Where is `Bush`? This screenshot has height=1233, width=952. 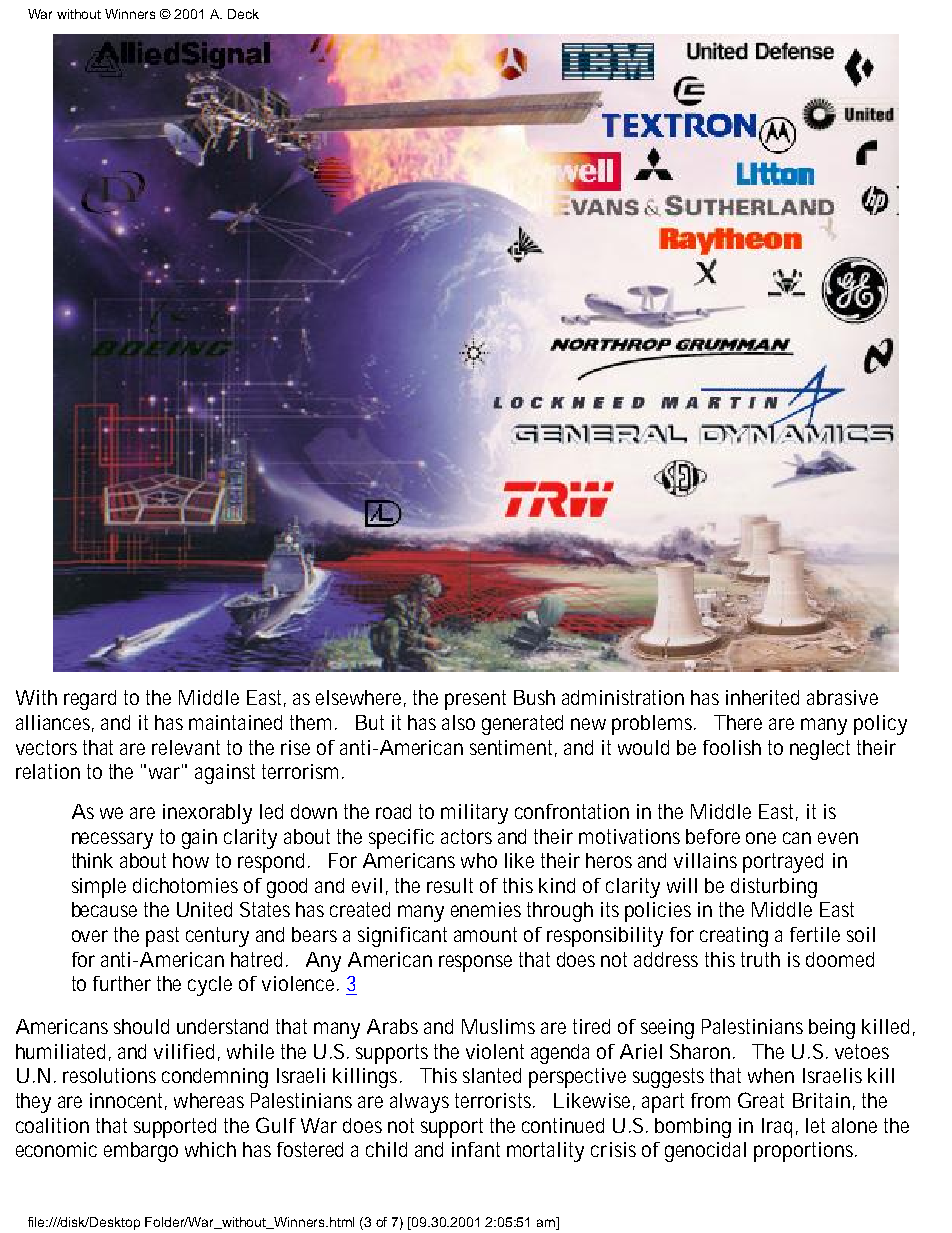
Bush is located at coordinates (534, 697).
